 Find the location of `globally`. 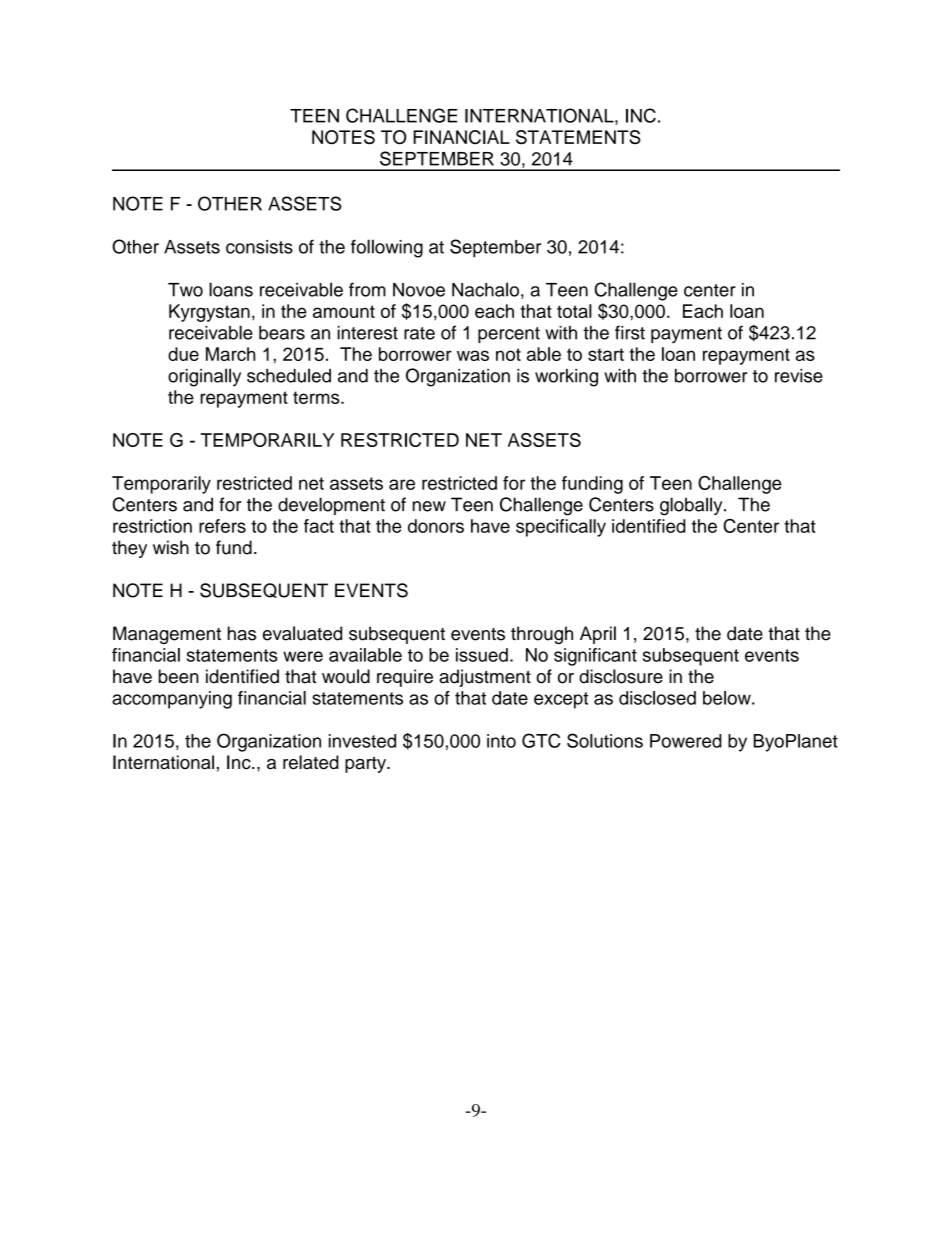

globally is located at coordinates (692, 506).
